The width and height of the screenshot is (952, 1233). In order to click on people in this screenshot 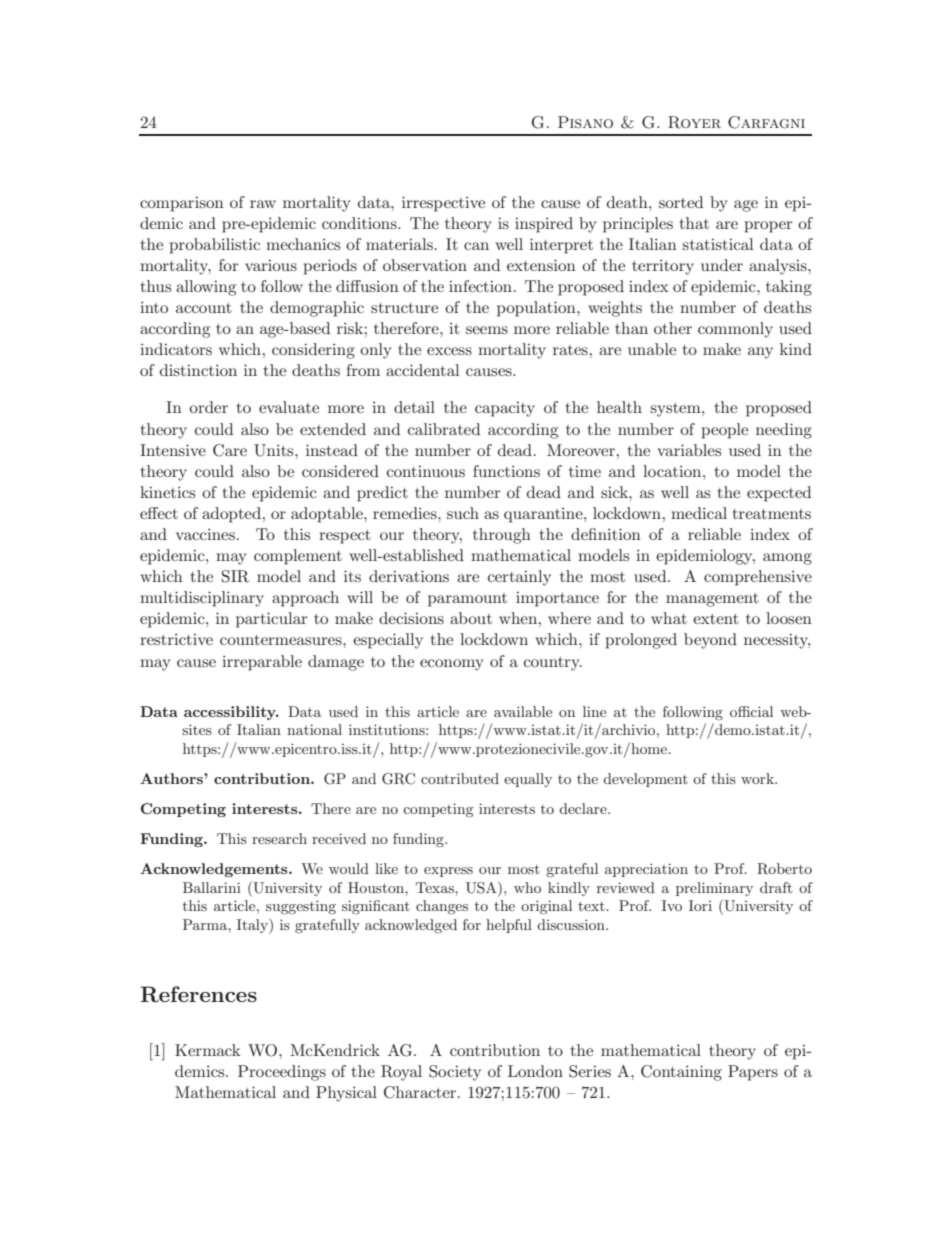, I will do `click(725, 431)`.
